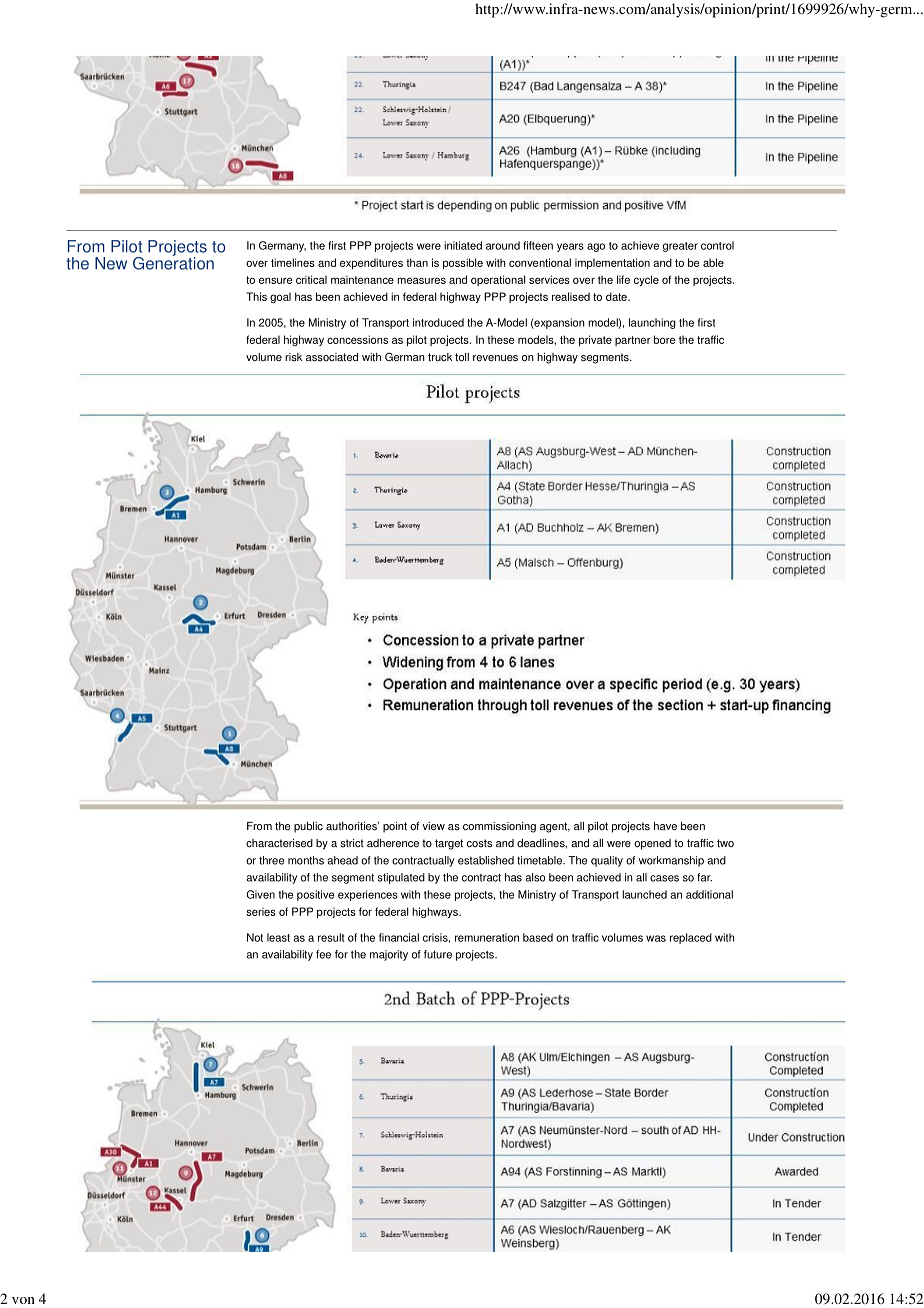 This page has height=1308, width=924. What do you see at coordinates (173, 262) in the page?
I see `Generation` at bounding box center [173, 262].
